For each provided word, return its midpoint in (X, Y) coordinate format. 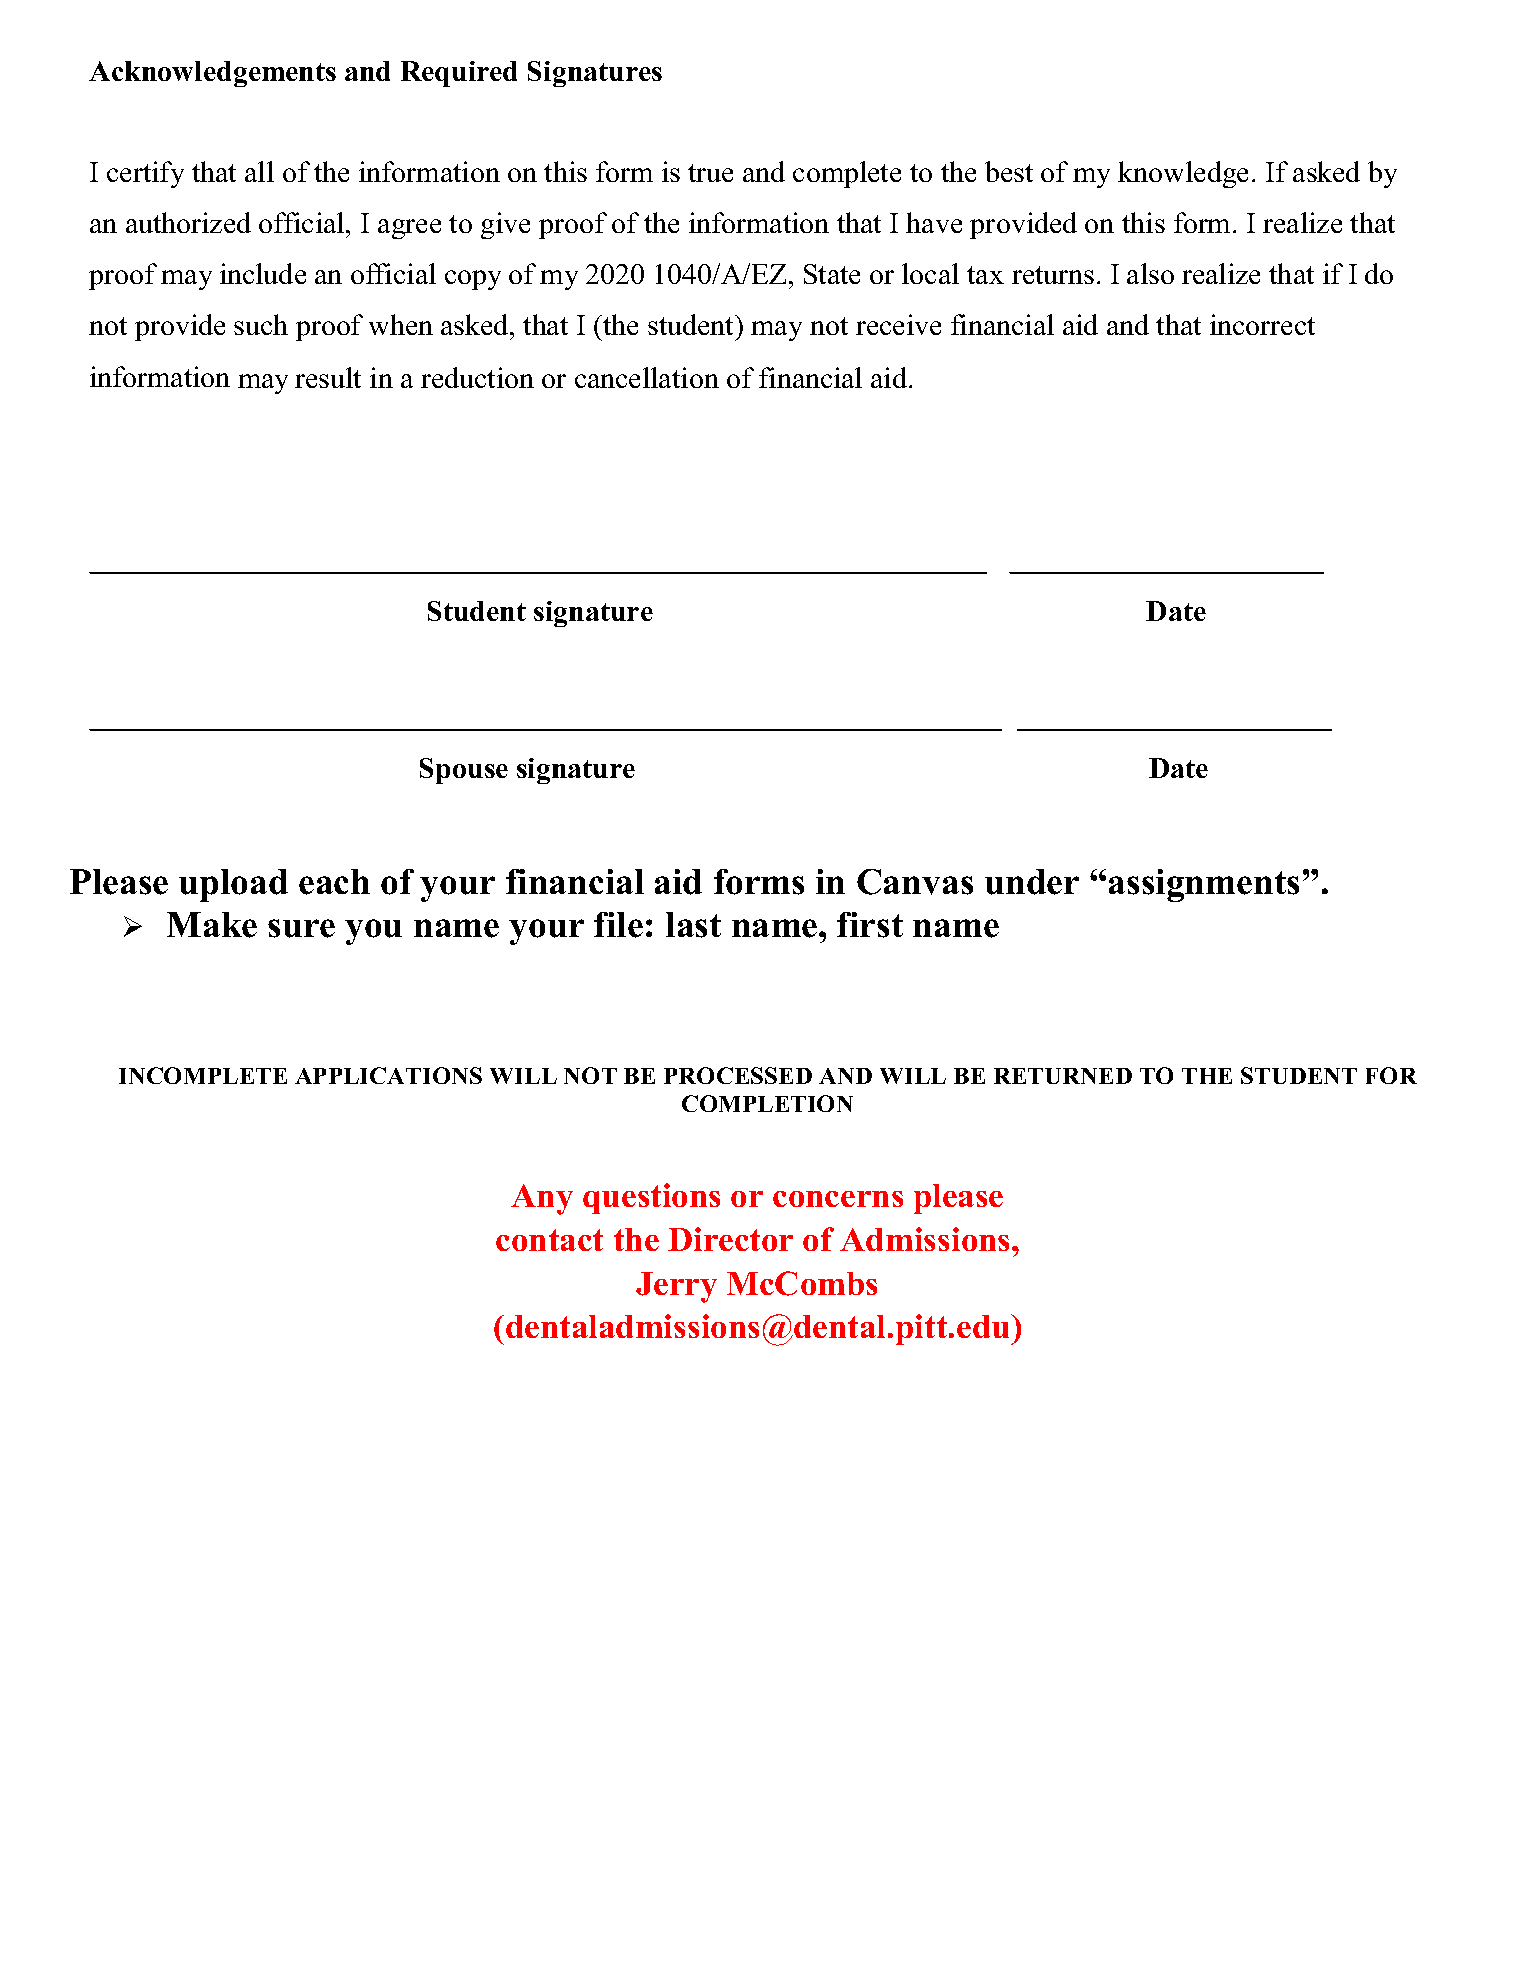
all (259, 171)
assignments (1204, 885)
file (618, 925)
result (328, 377)
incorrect (1262, 324)
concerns (838, 1199)
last (693, 925)
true (710, 173)
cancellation (647, 377)
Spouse (464, 771)
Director (730, 1239)
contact (549, 1240)
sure (301, 928)
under (1032, 882)
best (1009, 171)
